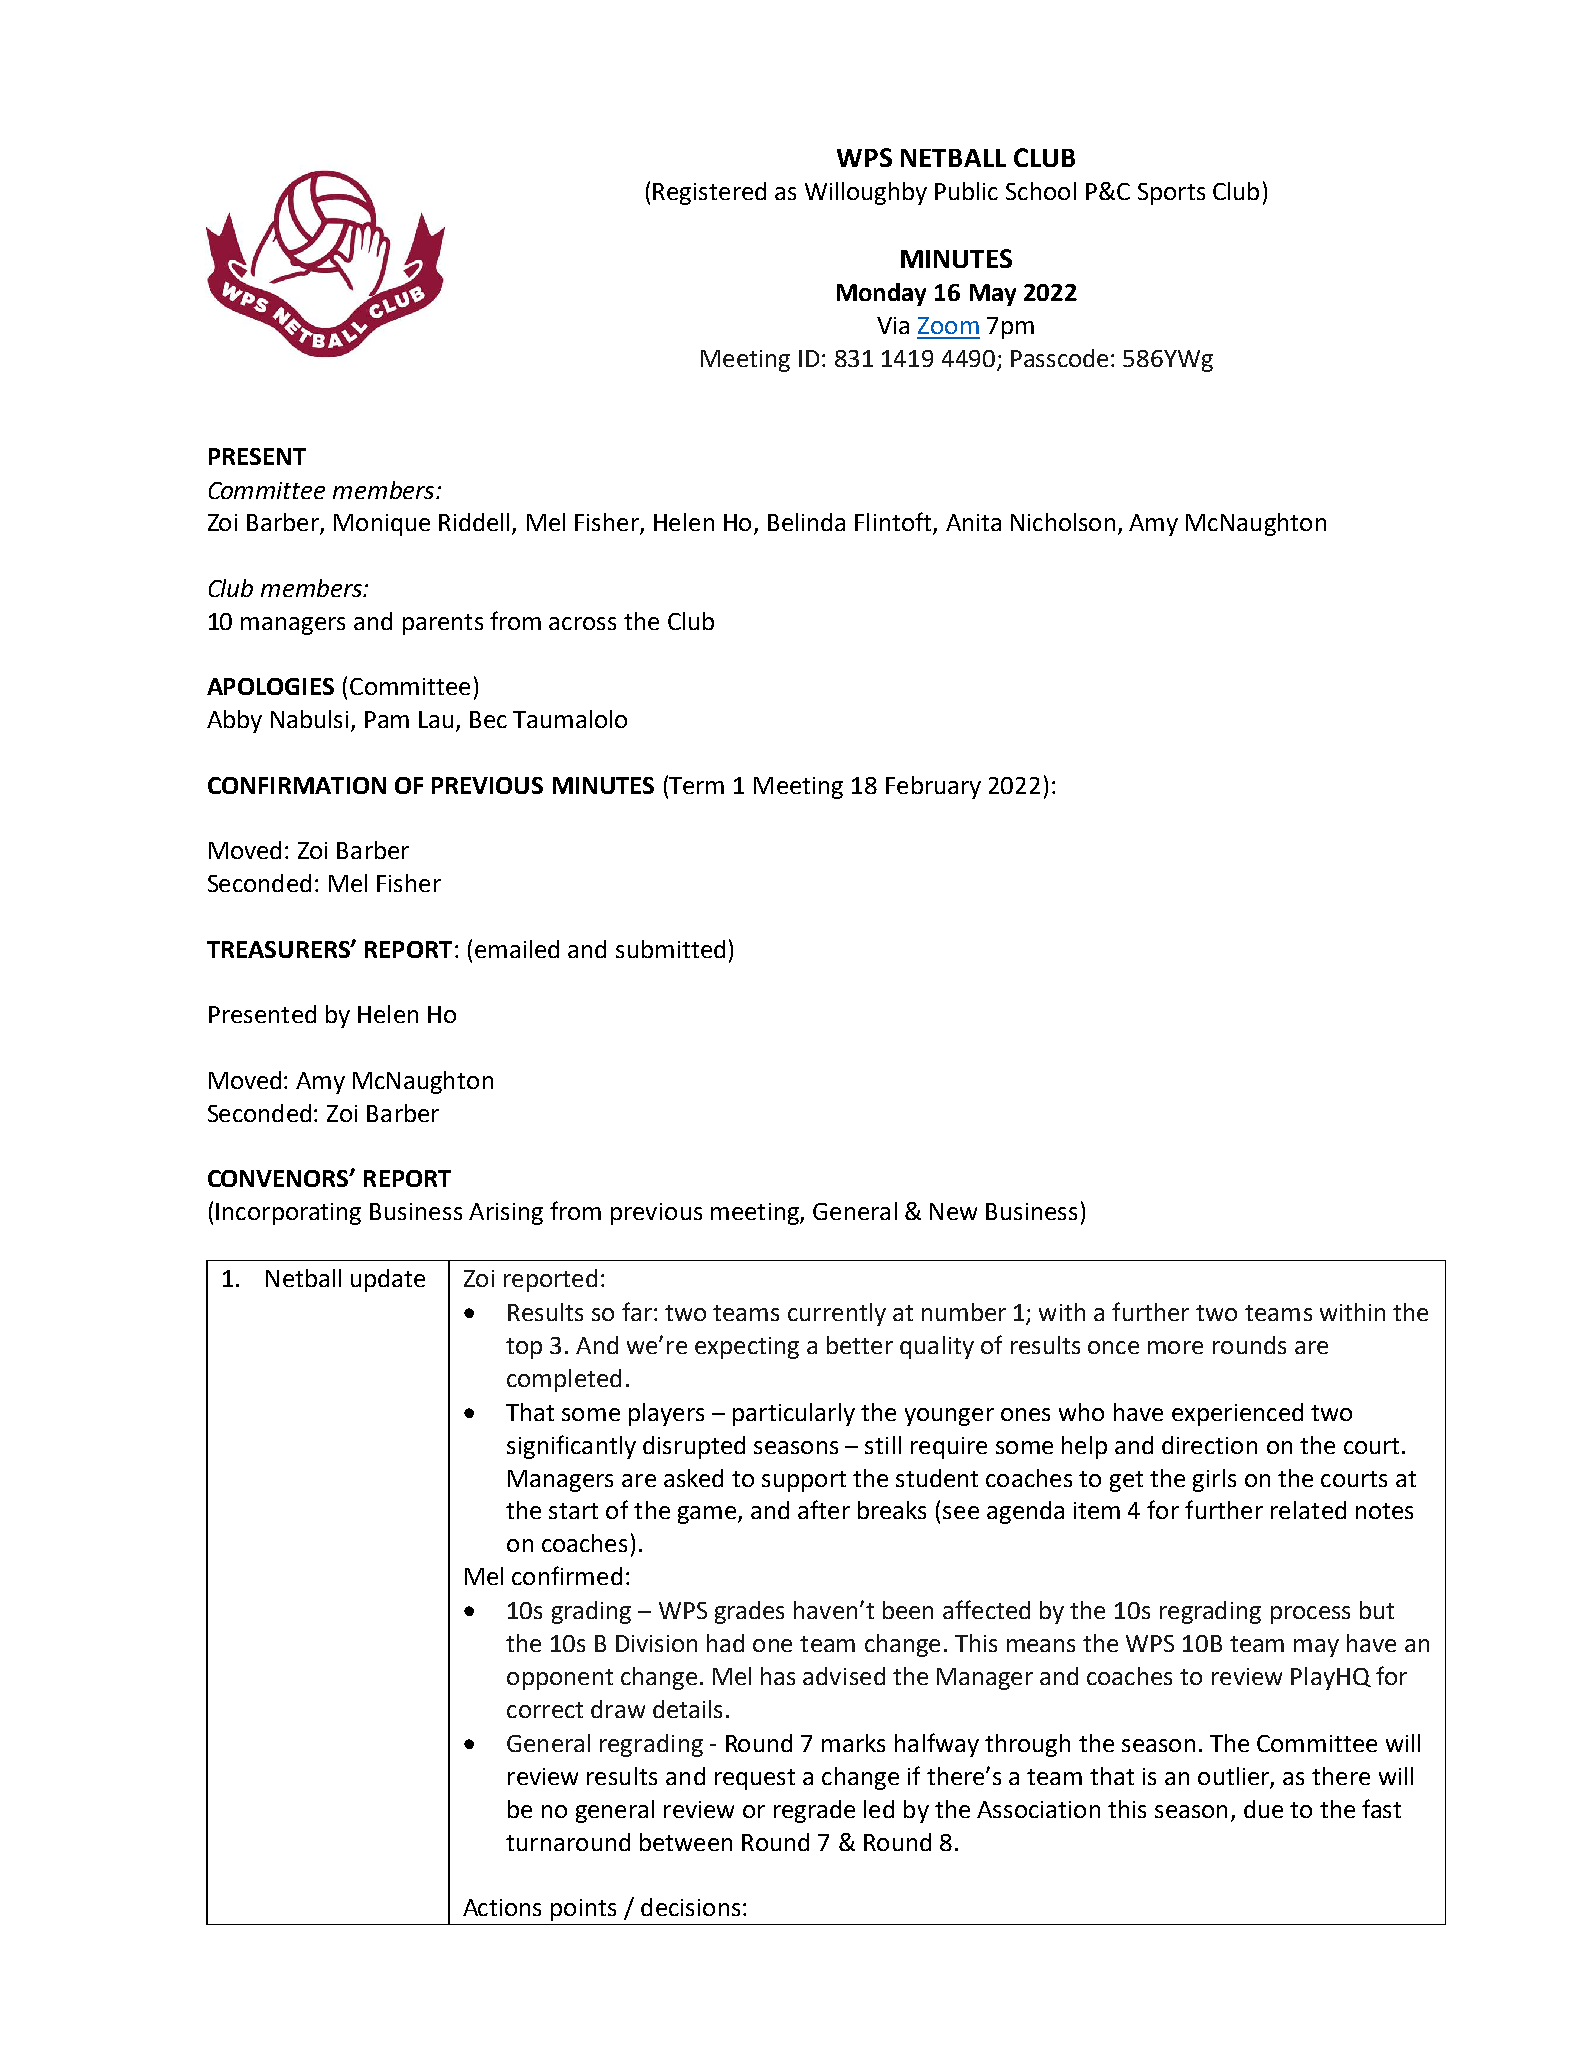 The image size is (1591, 2059). I want to click on Actions, so click(502, 1907).
